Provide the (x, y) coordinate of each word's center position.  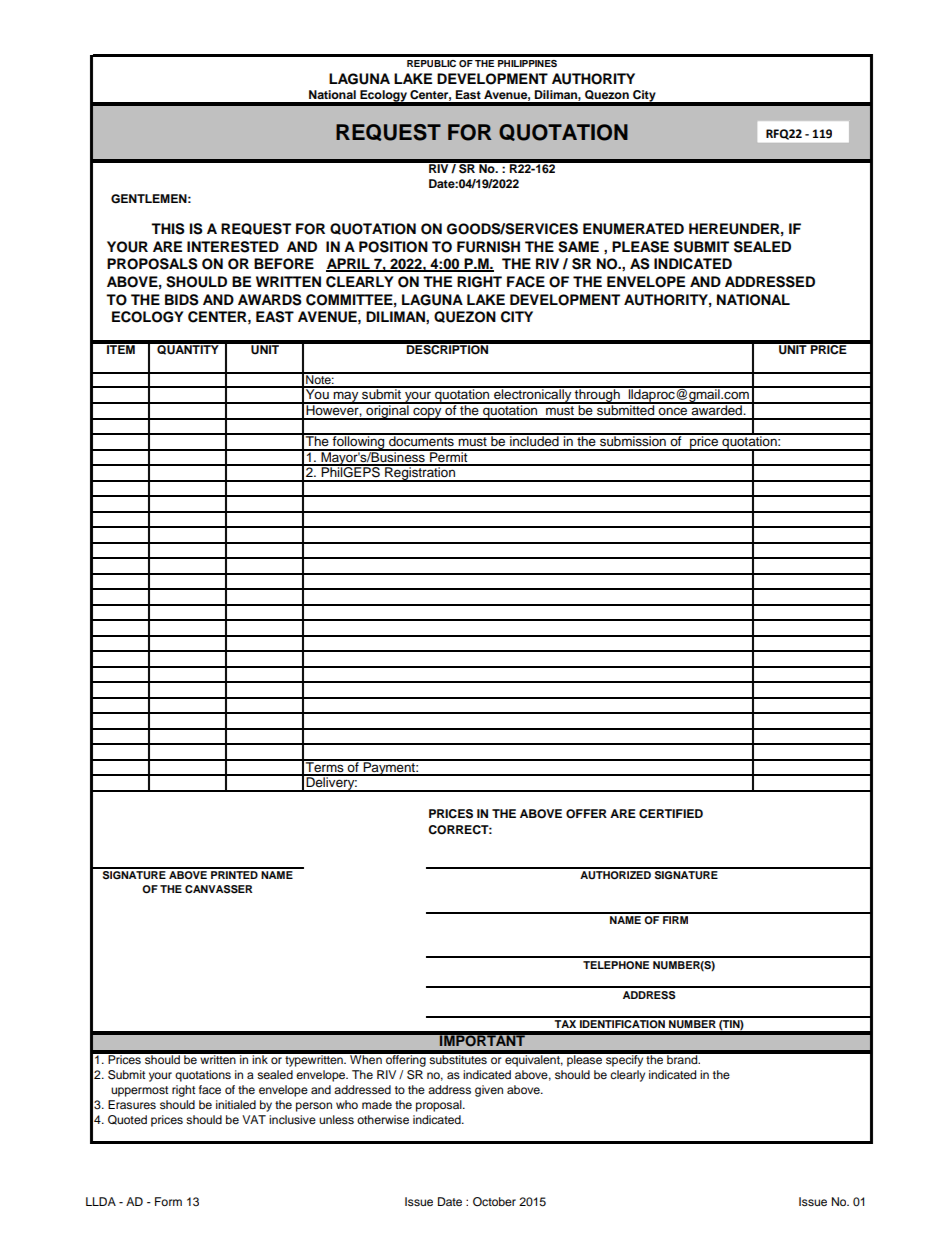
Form (168, 1201)
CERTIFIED (671, 814)
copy (427, 413)
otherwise (383, 1119)
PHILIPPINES (527, 63)
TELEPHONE (616, 965)
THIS (168, 229)
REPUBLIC (431, 63)
